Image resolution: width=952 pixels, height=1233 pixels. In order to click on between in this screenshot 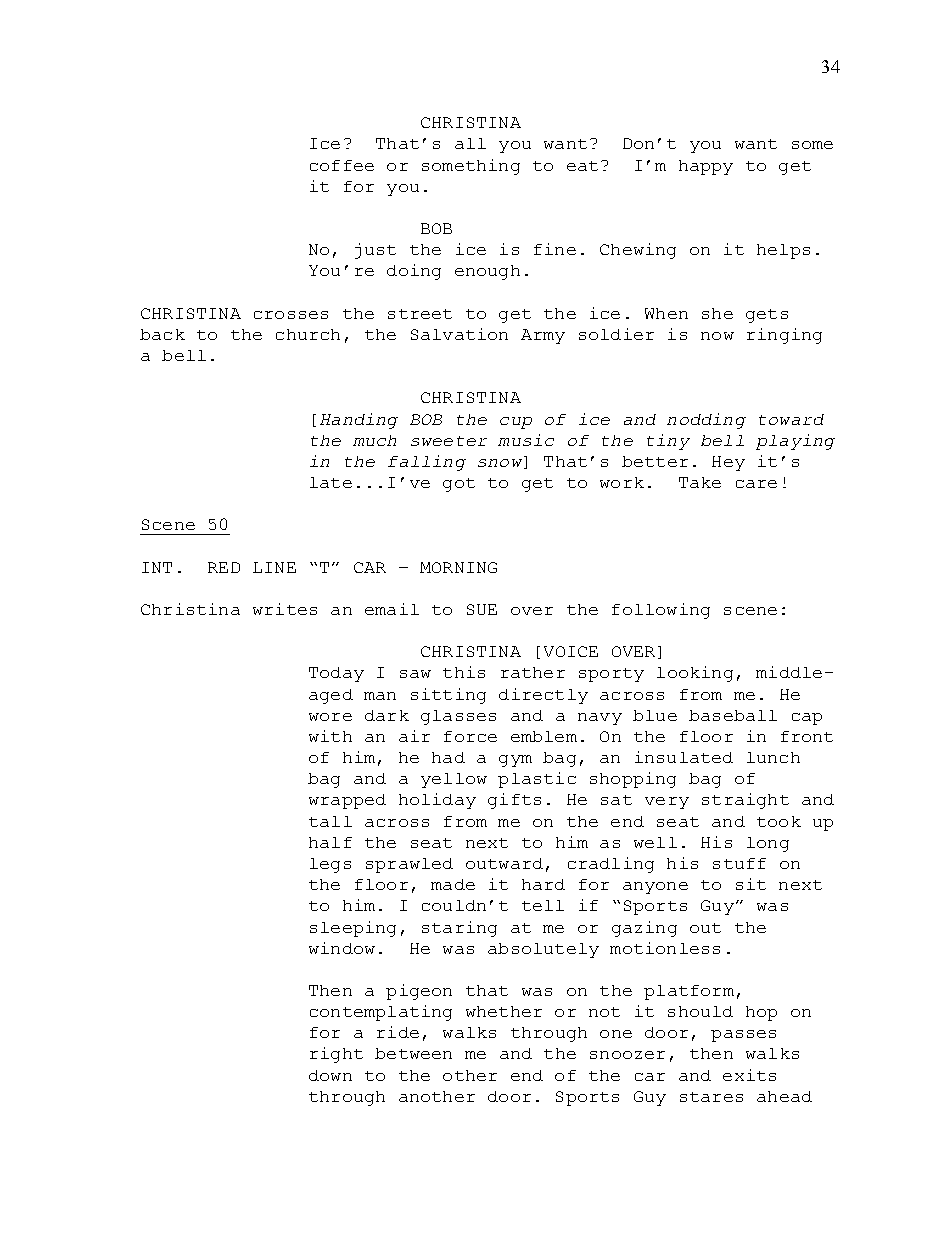, I will do `click(413, 1053)`.
